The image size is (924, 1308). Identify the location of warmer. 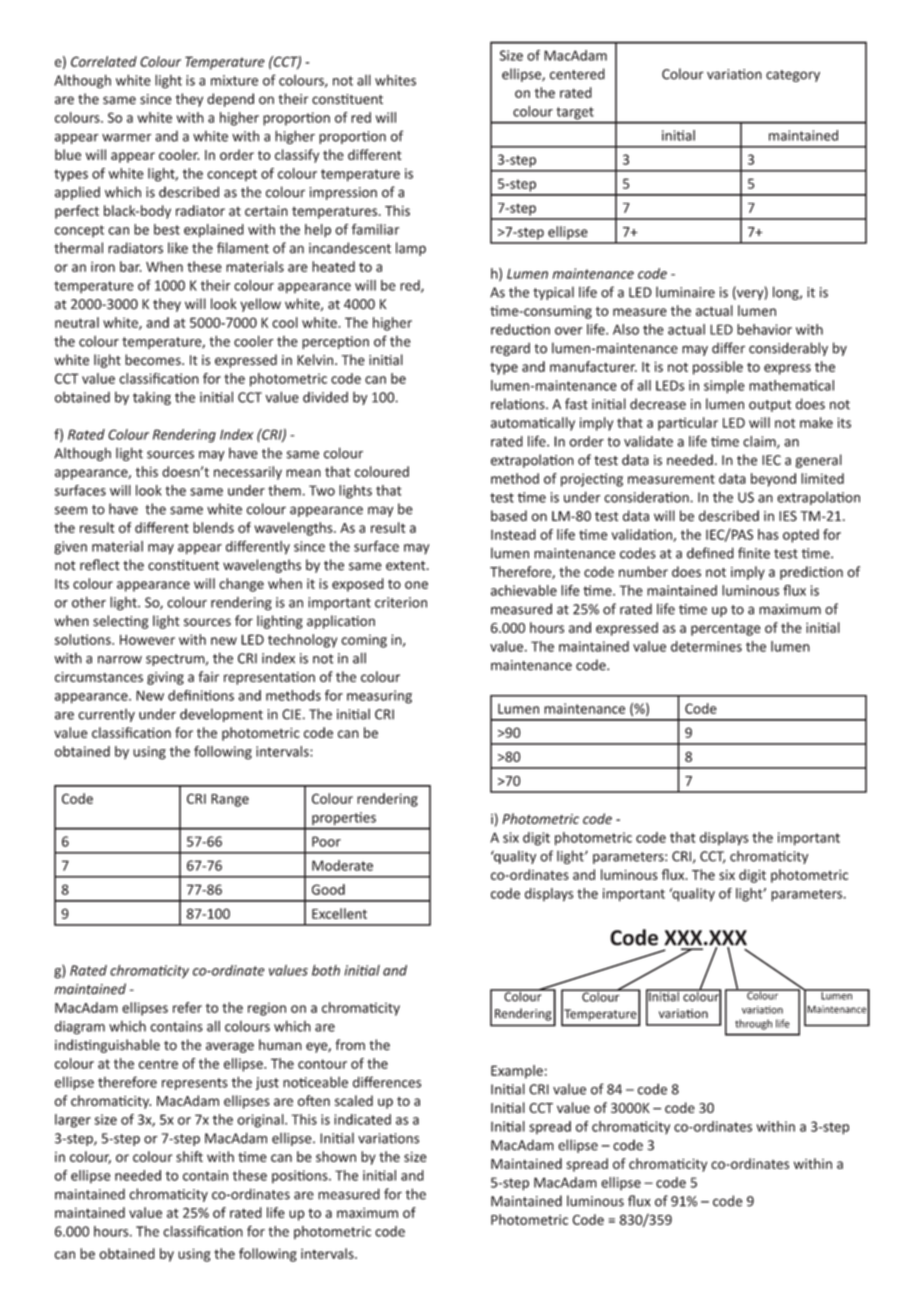
(126, 138).
